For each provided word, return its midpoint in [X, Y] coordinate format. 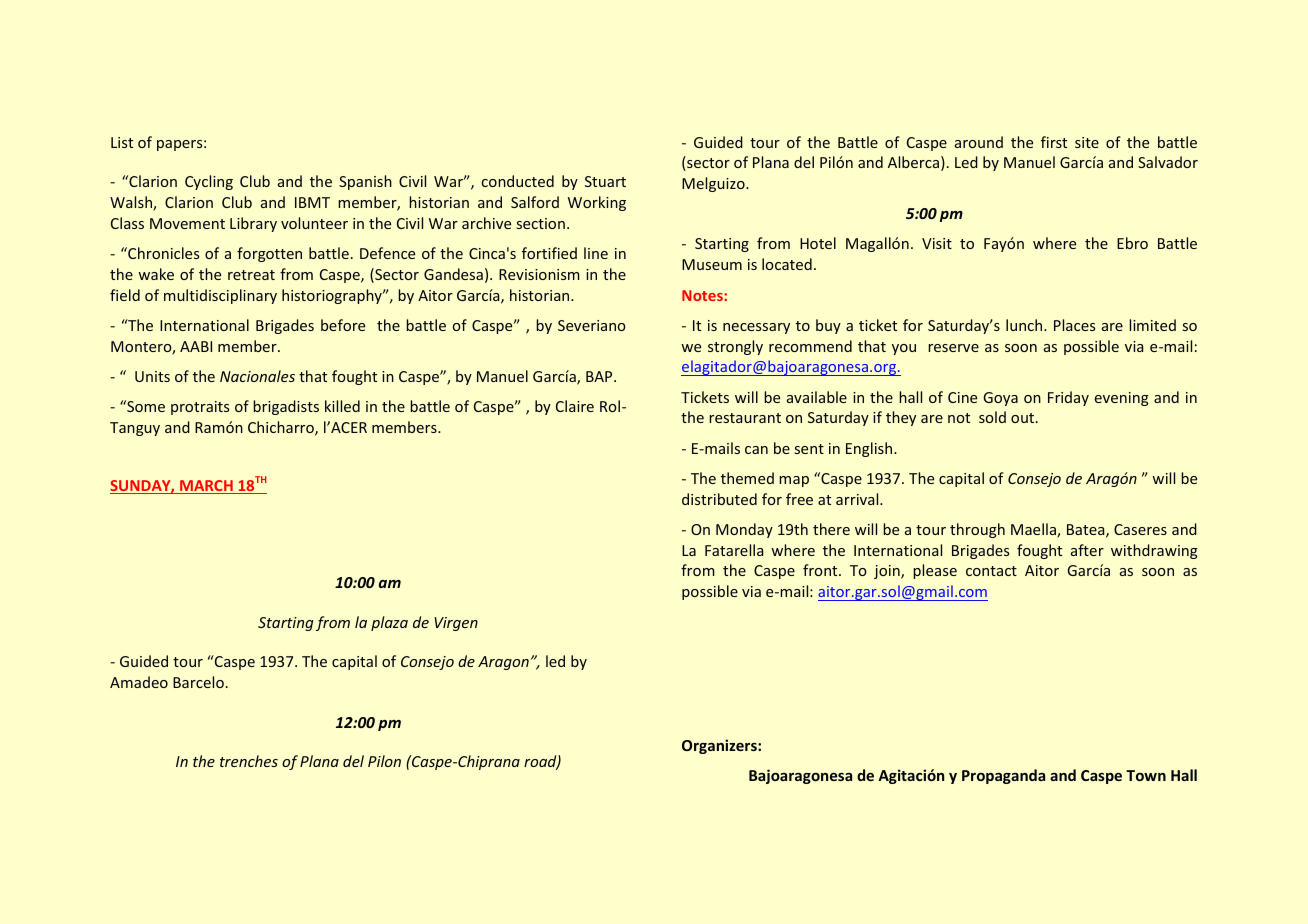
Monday [744, 530]
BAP [600, 376]
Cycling [209, 182]
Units [152, 376]
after [1087, 550]
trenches [249, 761]
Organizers [720, 746]
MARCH [206, 487]
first [1054, 142]
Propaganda [1003, 776]
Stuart [605, 181]
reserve [953, 348]
